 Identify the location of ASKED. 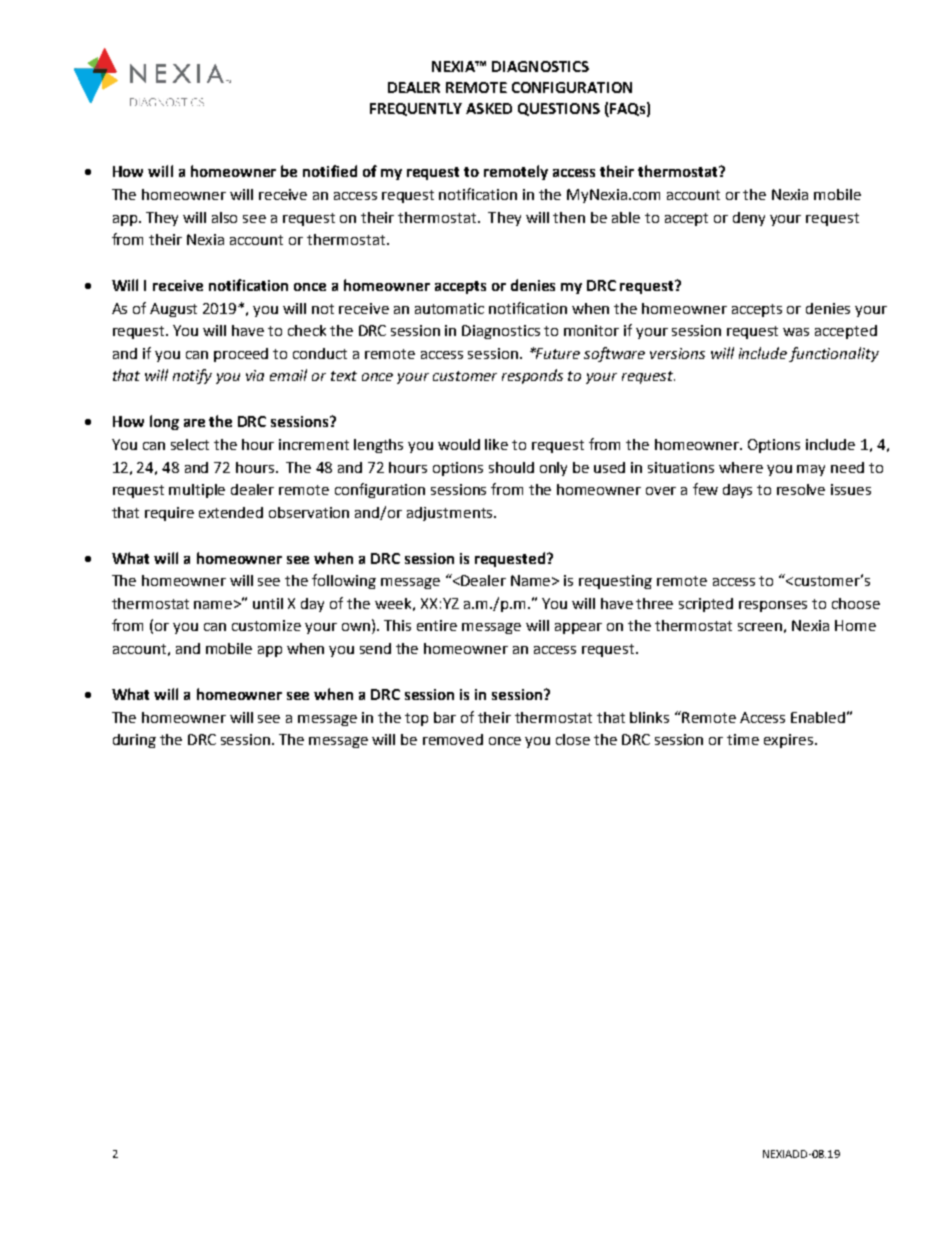
(489, 108).
